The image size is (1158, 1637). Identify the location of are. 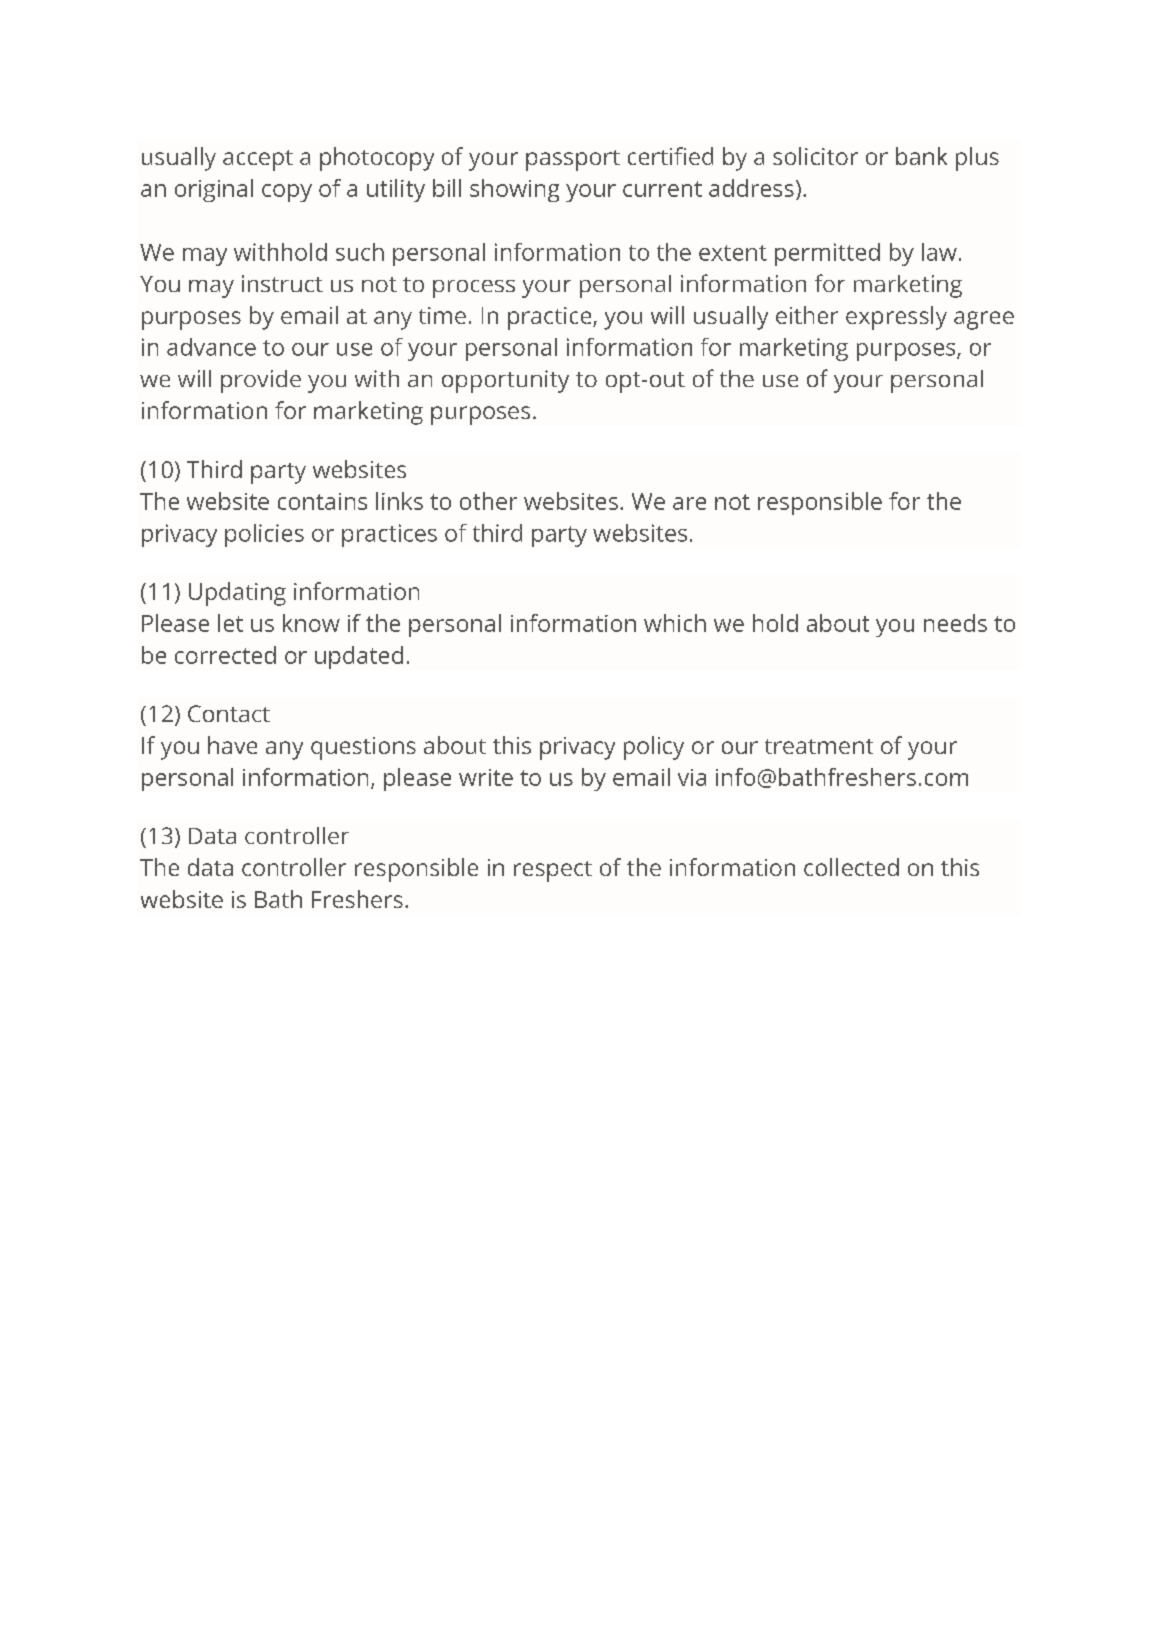
(689, 503).
